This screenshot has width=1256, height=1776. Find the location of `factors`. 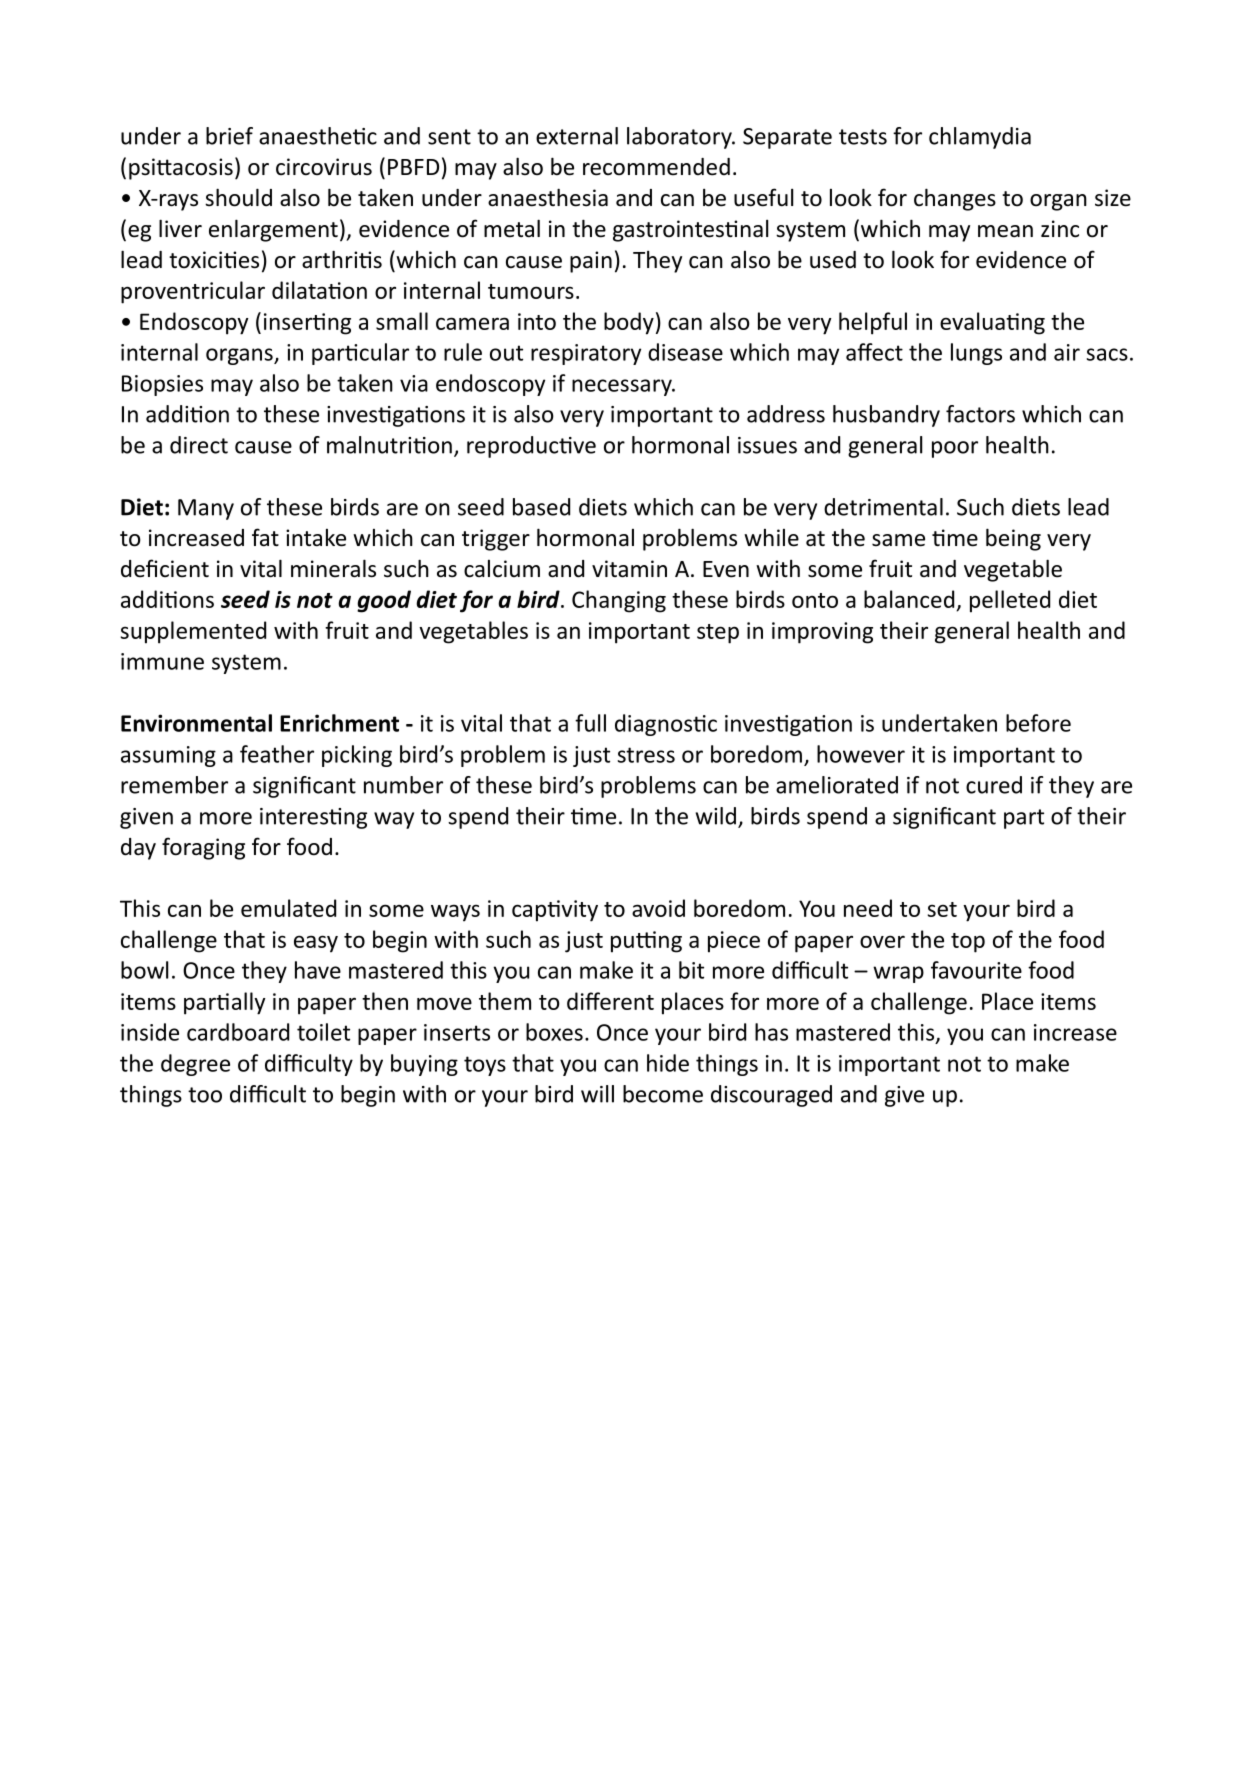

factors is located at coordinates (980, 414).
